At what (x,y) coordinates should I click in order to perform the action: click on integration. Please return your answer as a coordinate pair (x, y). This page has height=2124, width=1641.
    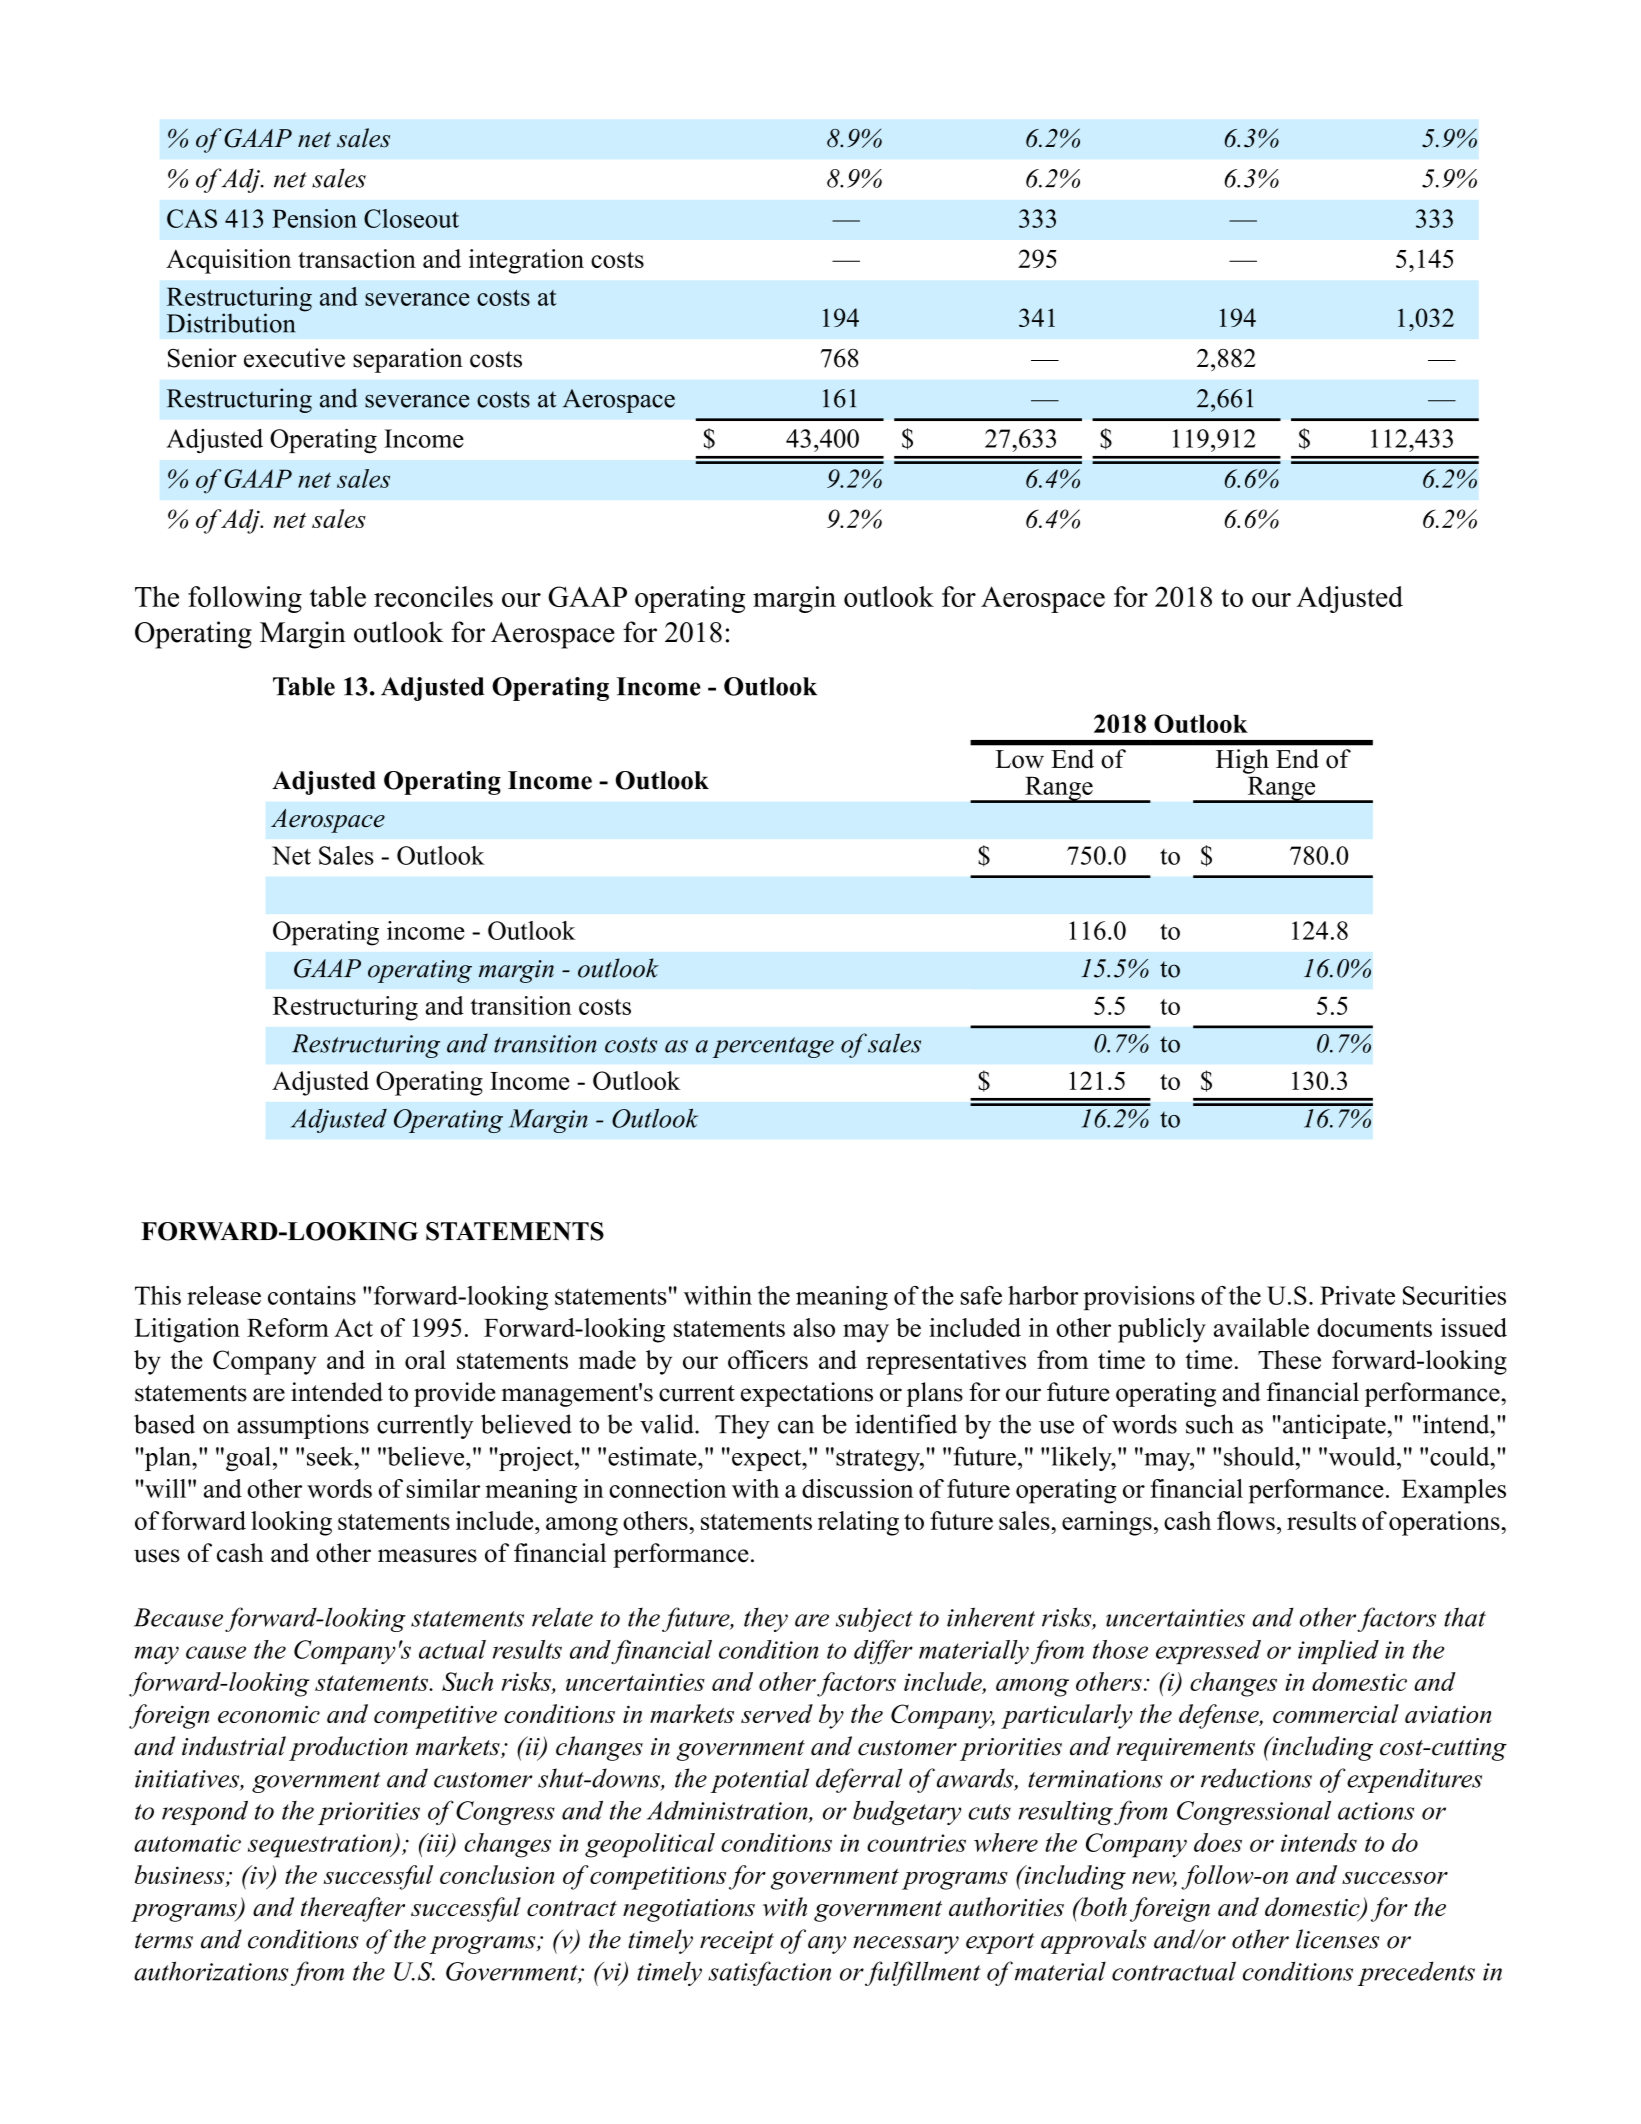
    Looking at the image, I should click on (526, 261).
